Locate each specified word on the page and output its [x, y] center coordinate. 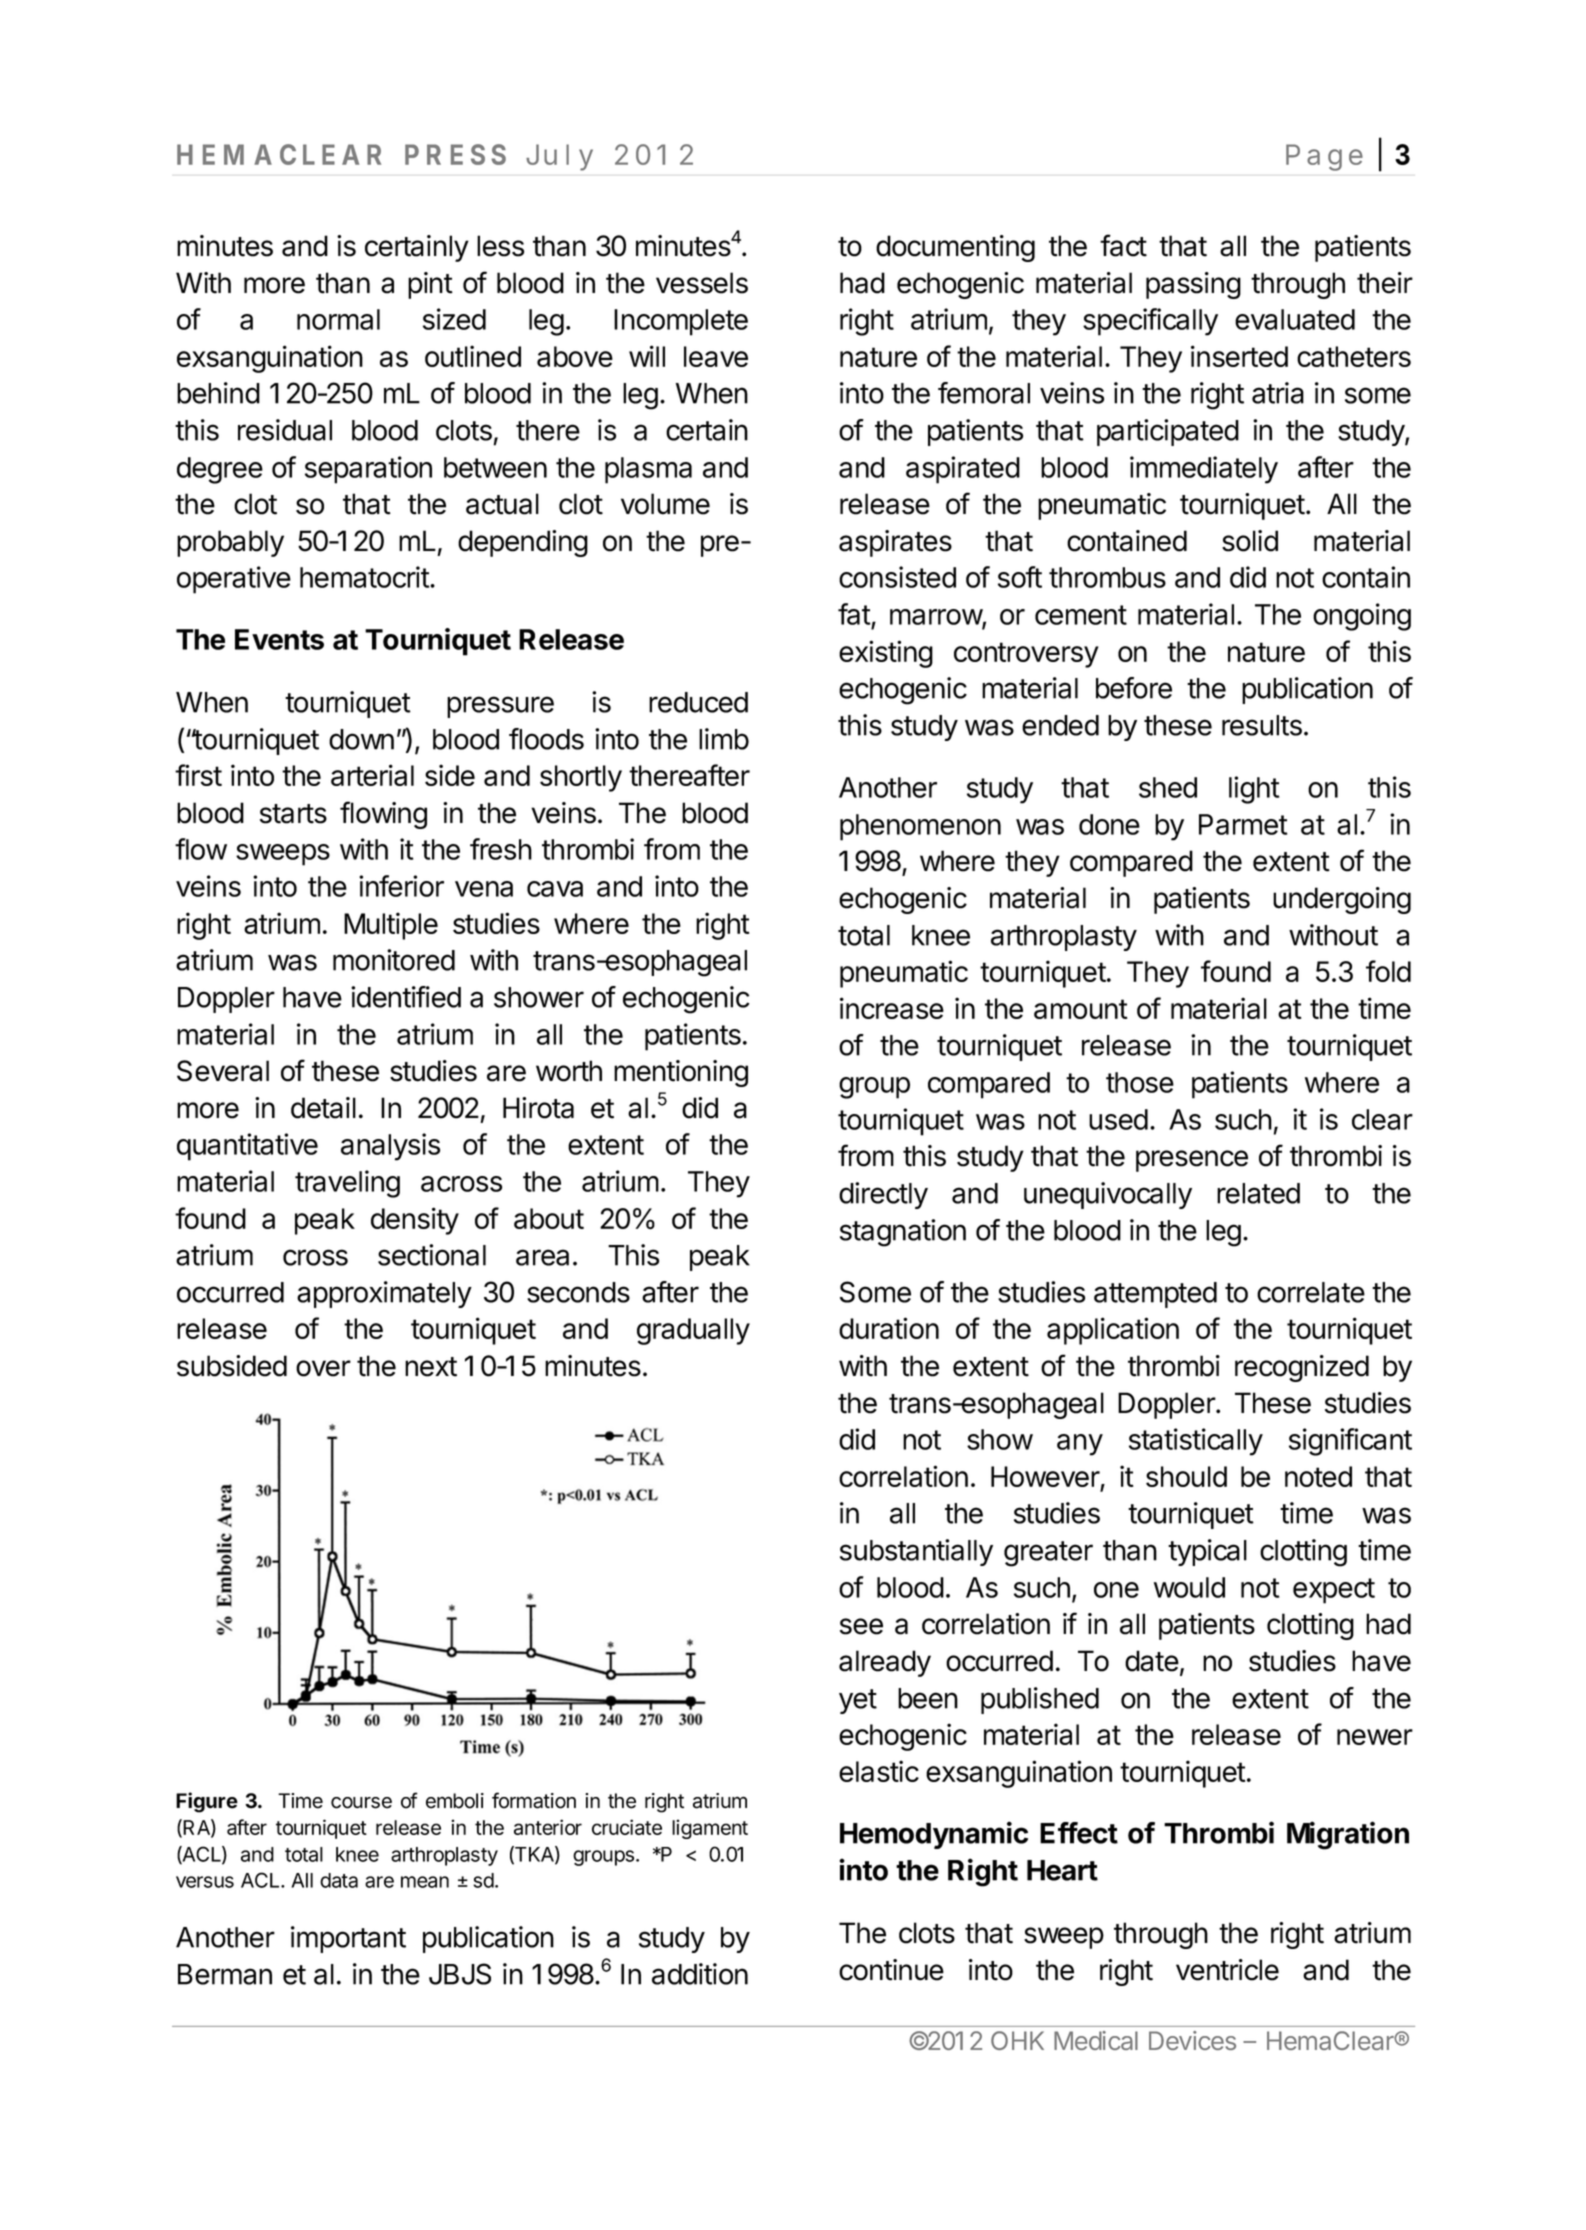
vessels [702, 283]
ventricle [1227, 1970]
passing [1193, 285]
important [348, 1939]
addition [700, 1974]
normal [338, 319]
